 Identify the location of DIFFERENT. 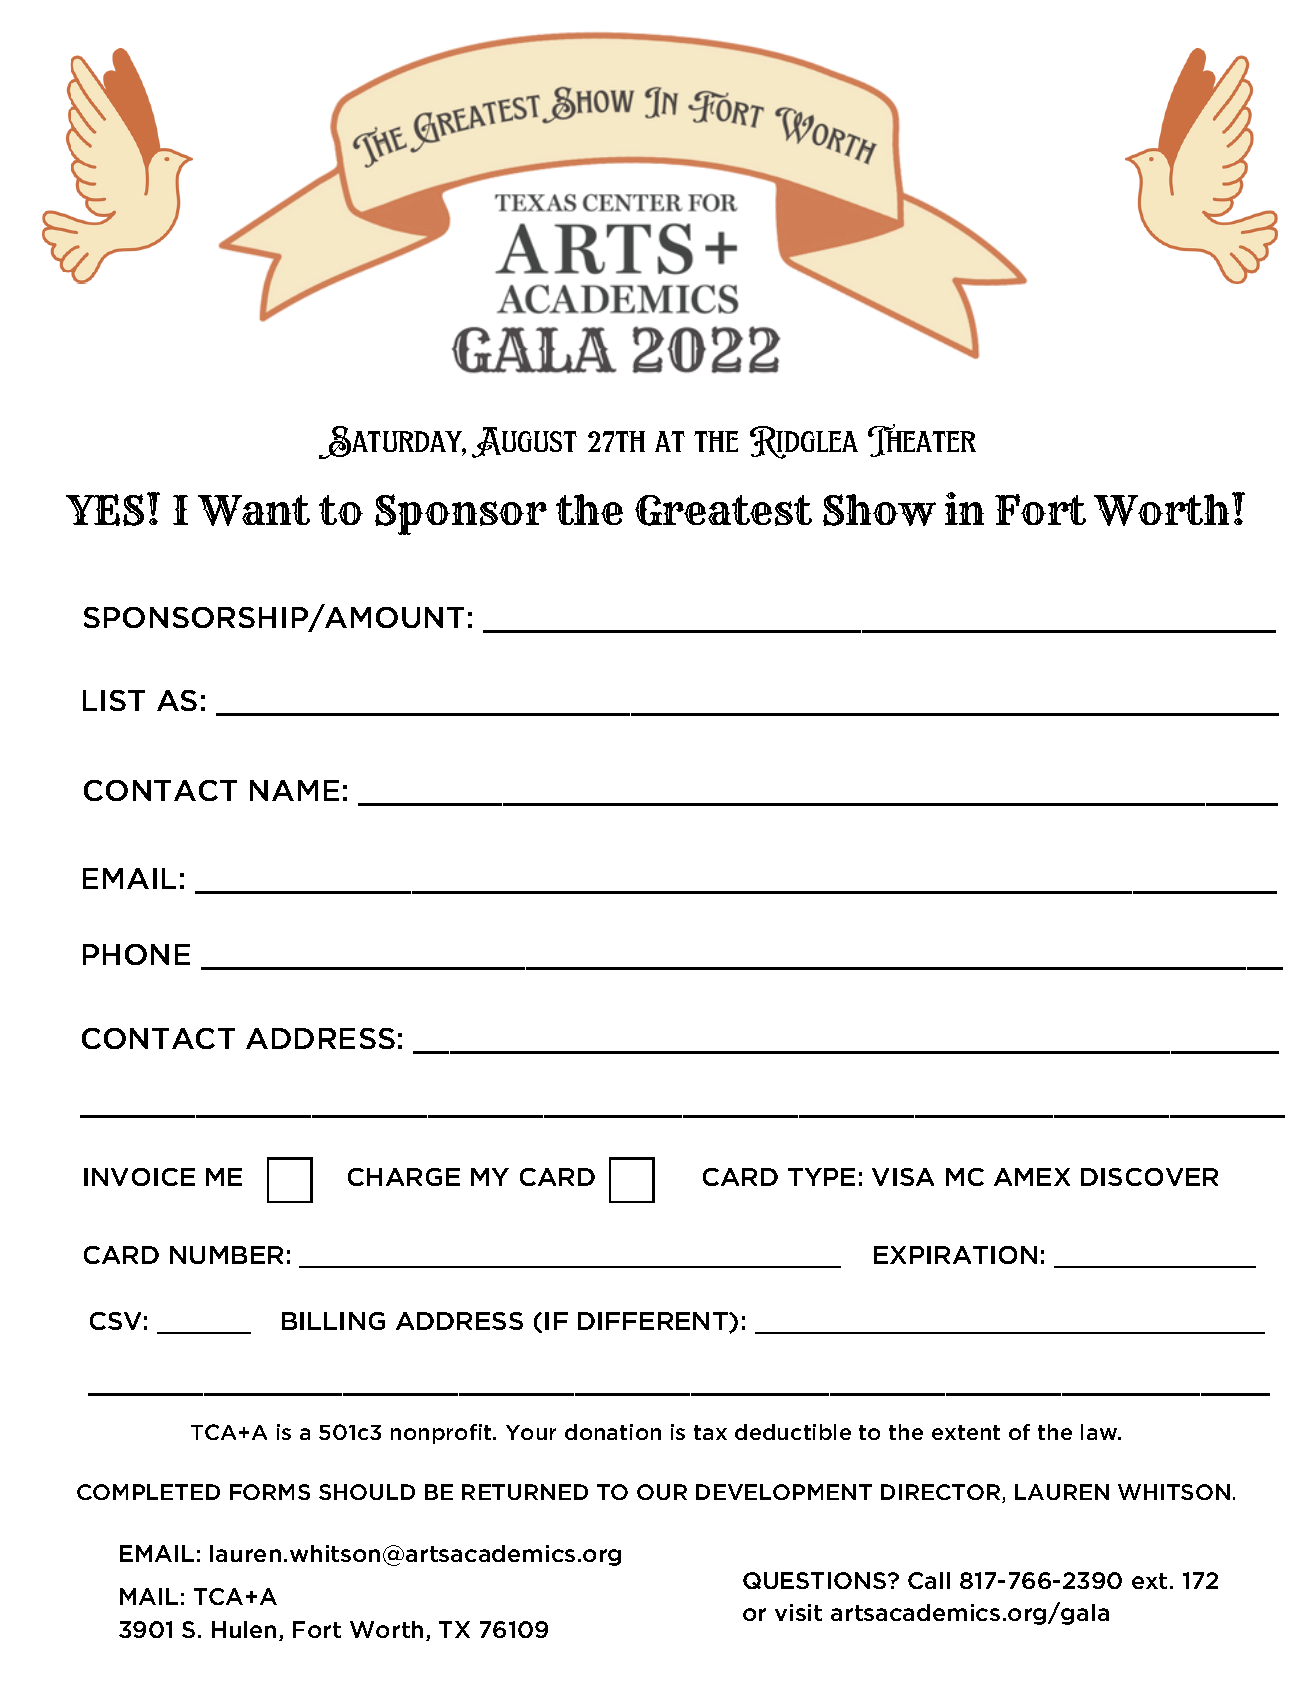
(654, 1322).
